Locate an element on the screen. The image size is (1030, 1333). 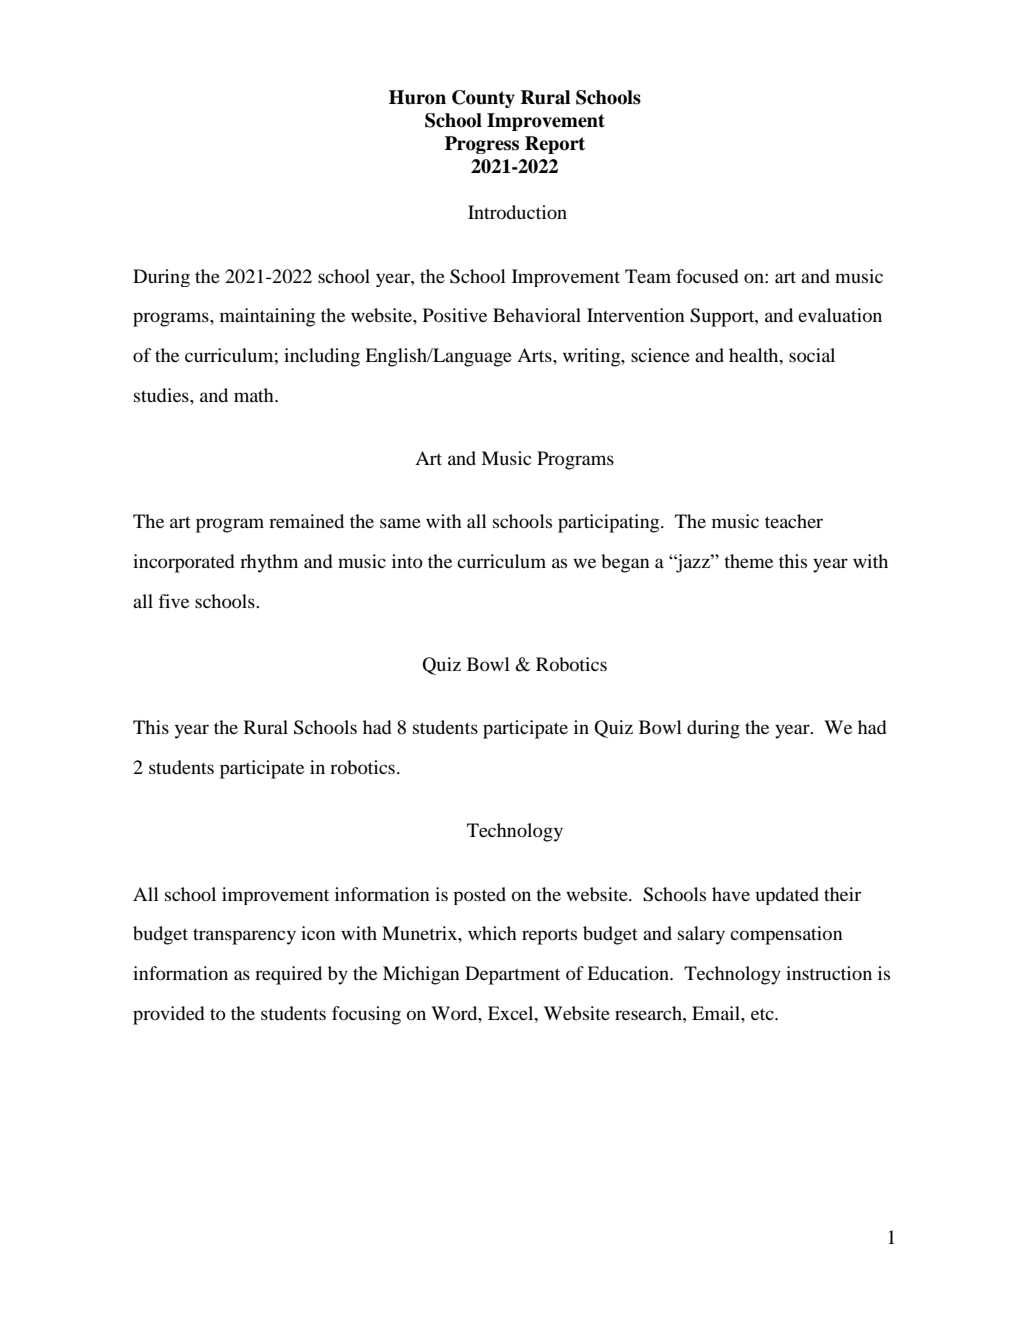
into is located at coordinates (407, 561).
